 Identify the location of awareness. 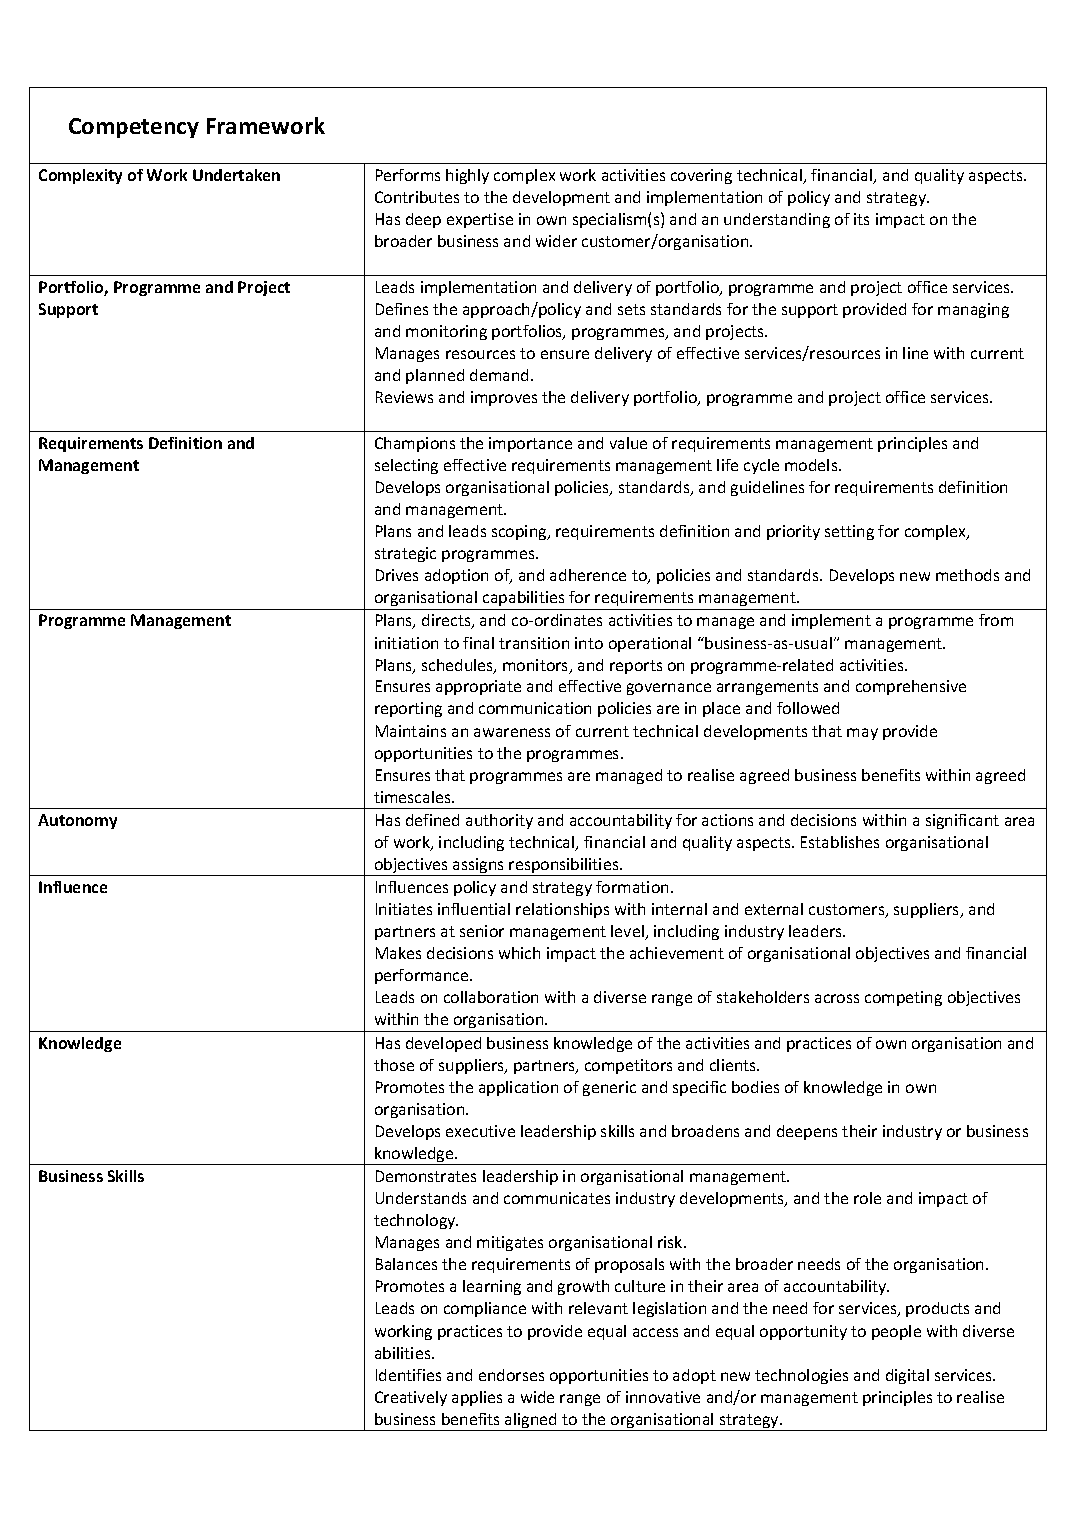
(512, 732).
